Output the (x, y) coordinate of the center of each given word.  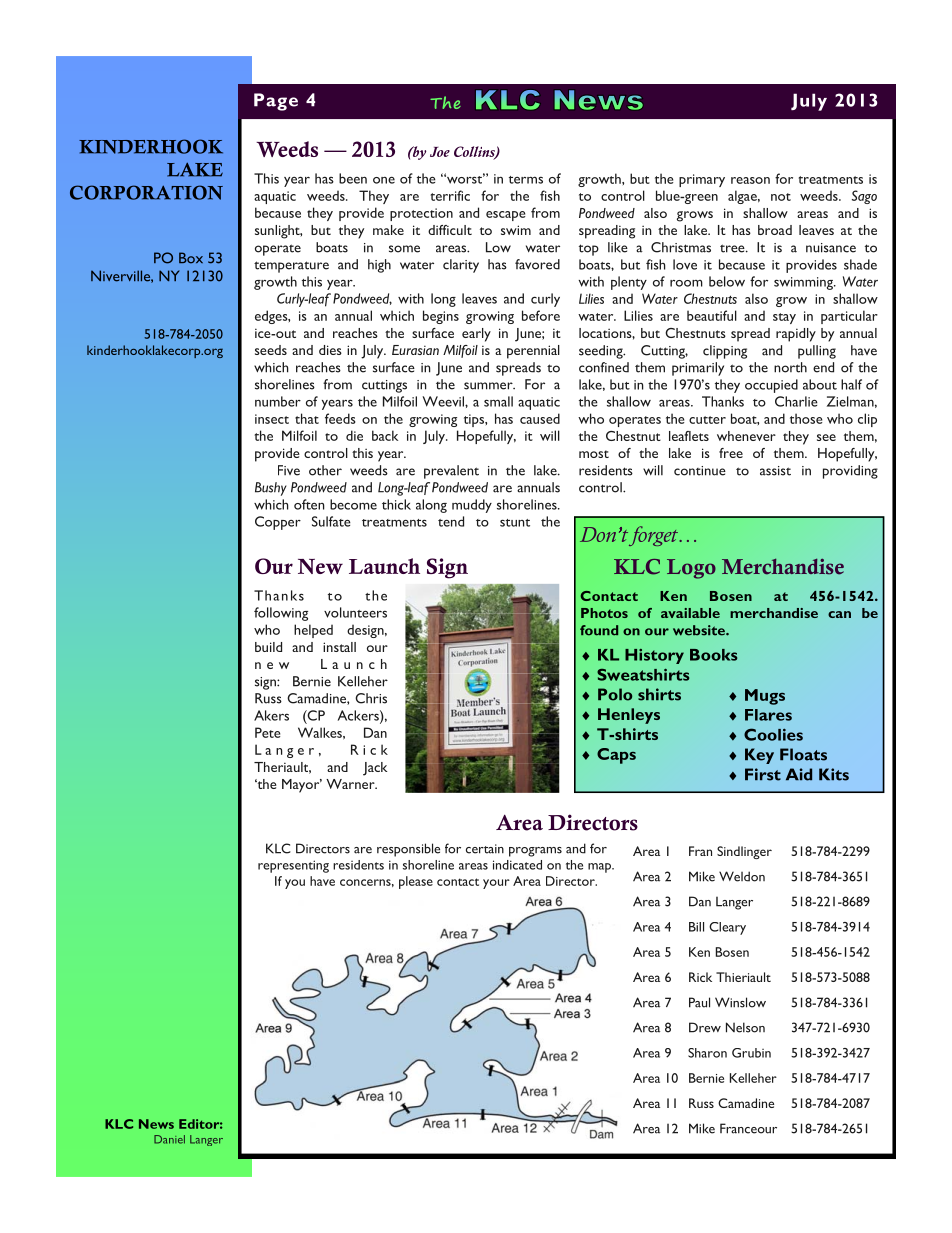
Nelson (745, 1027)
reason (750, 180)
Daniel (169, 1139)
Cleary (727, 928)
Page (276, 102)
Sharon (707, 1053)
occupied (771, 386)
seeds (271, 350)
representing (293, 866)
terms (526, 180)
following (281, 614)
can (839, 614)
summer (489, 386)
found (599, 630)
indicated (517, 865)
